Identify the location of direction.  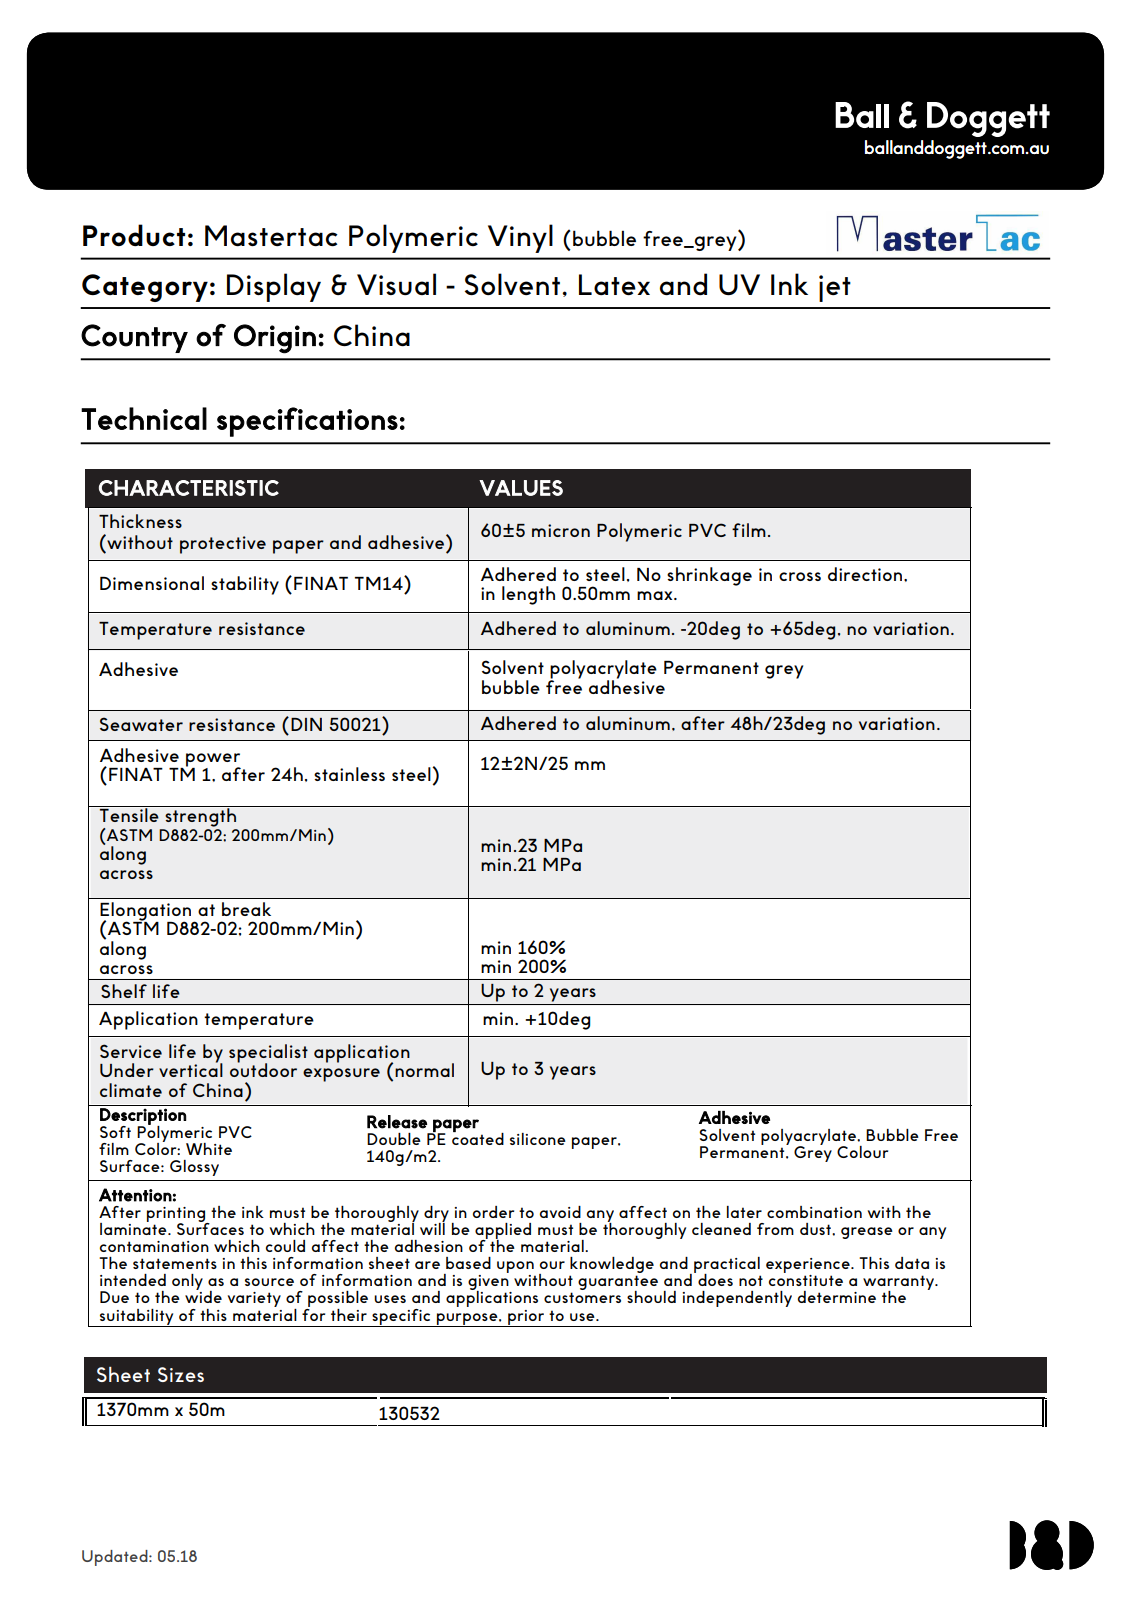
(866, 574).
